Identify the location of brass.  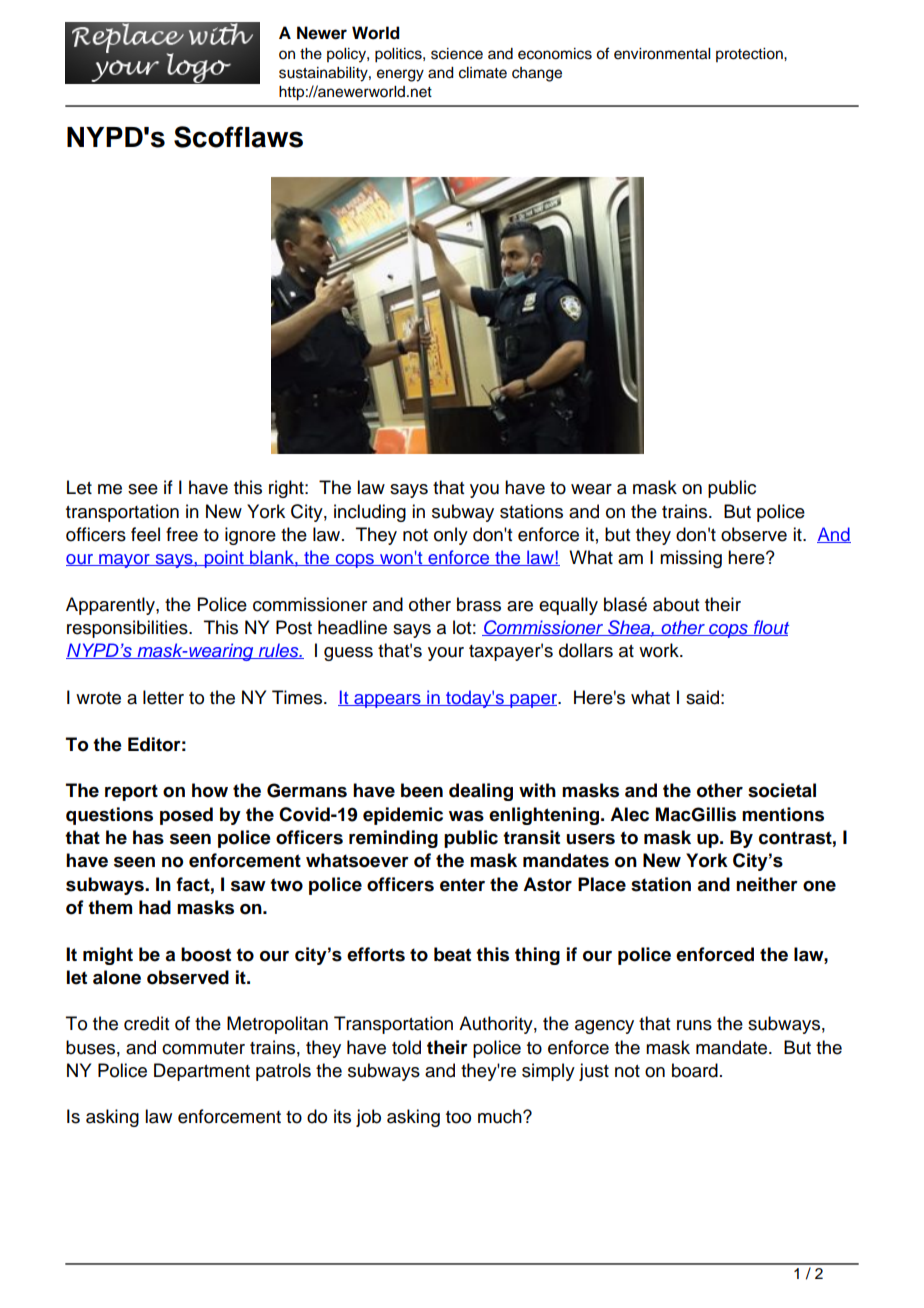
(479, 604).
